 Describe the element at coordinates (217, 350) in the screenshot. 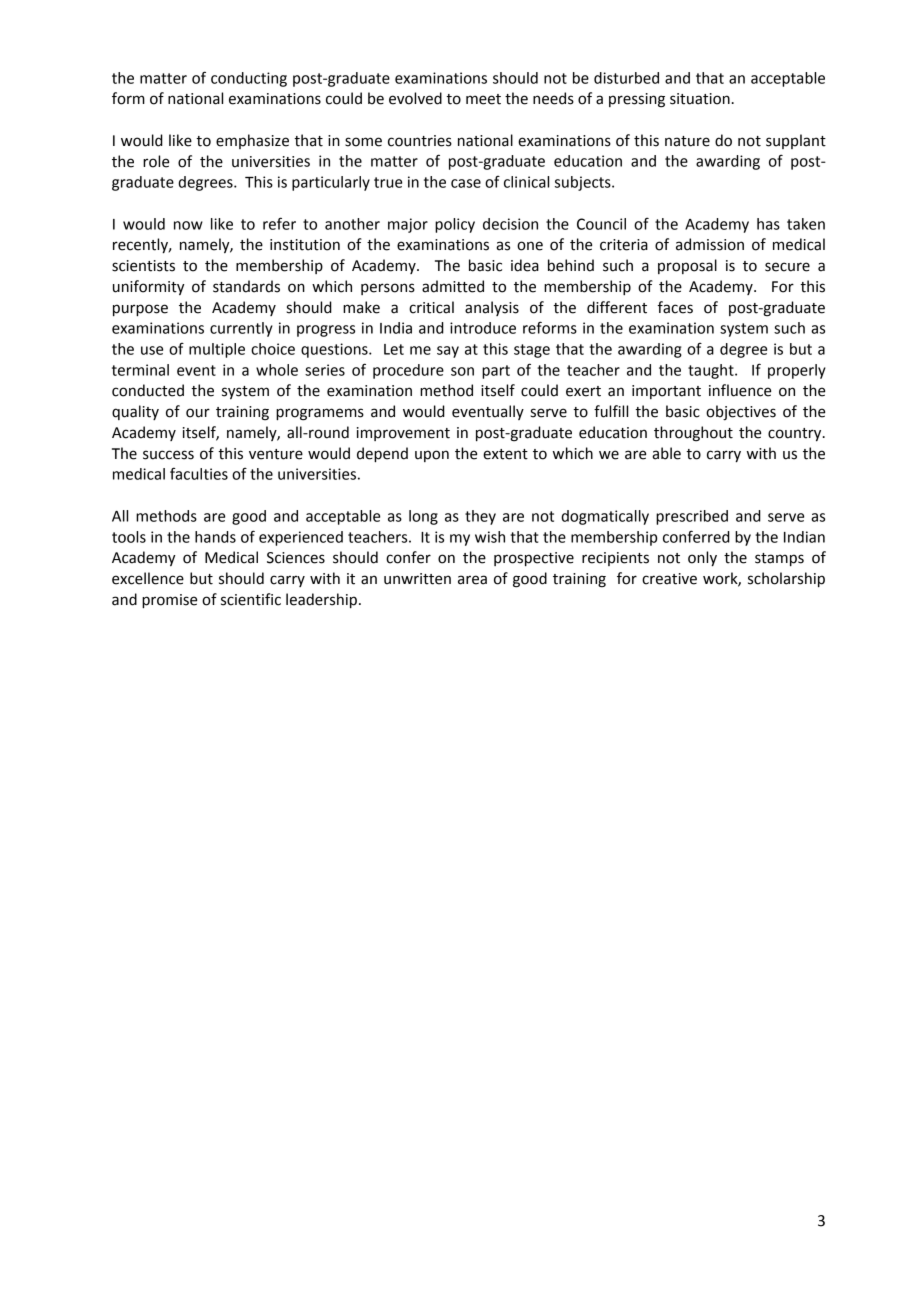

I see `multiple` at that location.
